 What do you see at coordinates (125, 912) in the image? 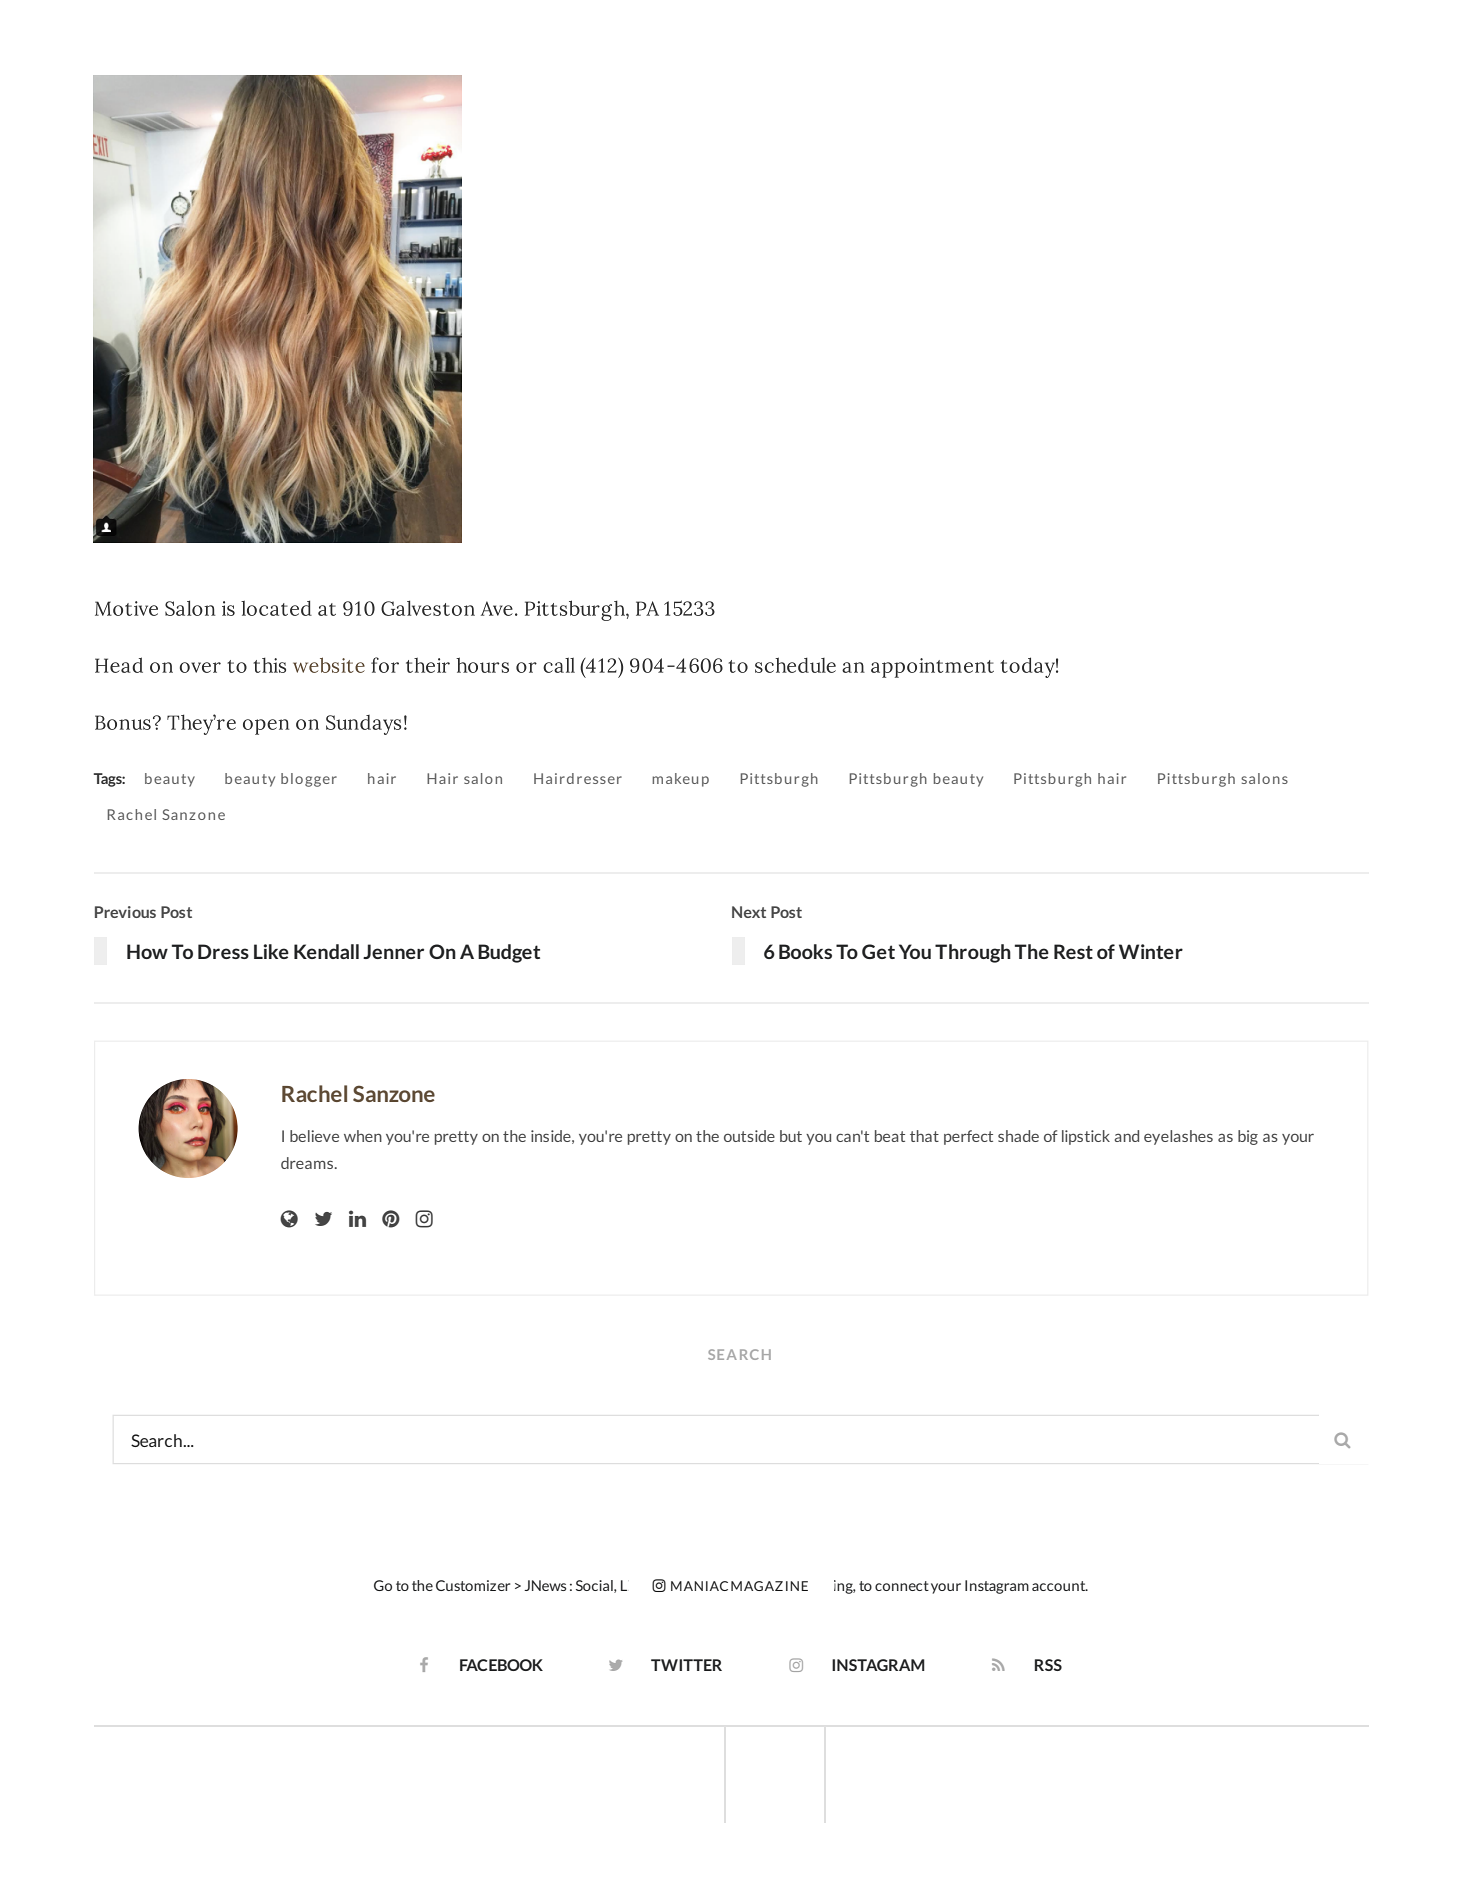
I see `Previous` at bounding box center [125, 912].
